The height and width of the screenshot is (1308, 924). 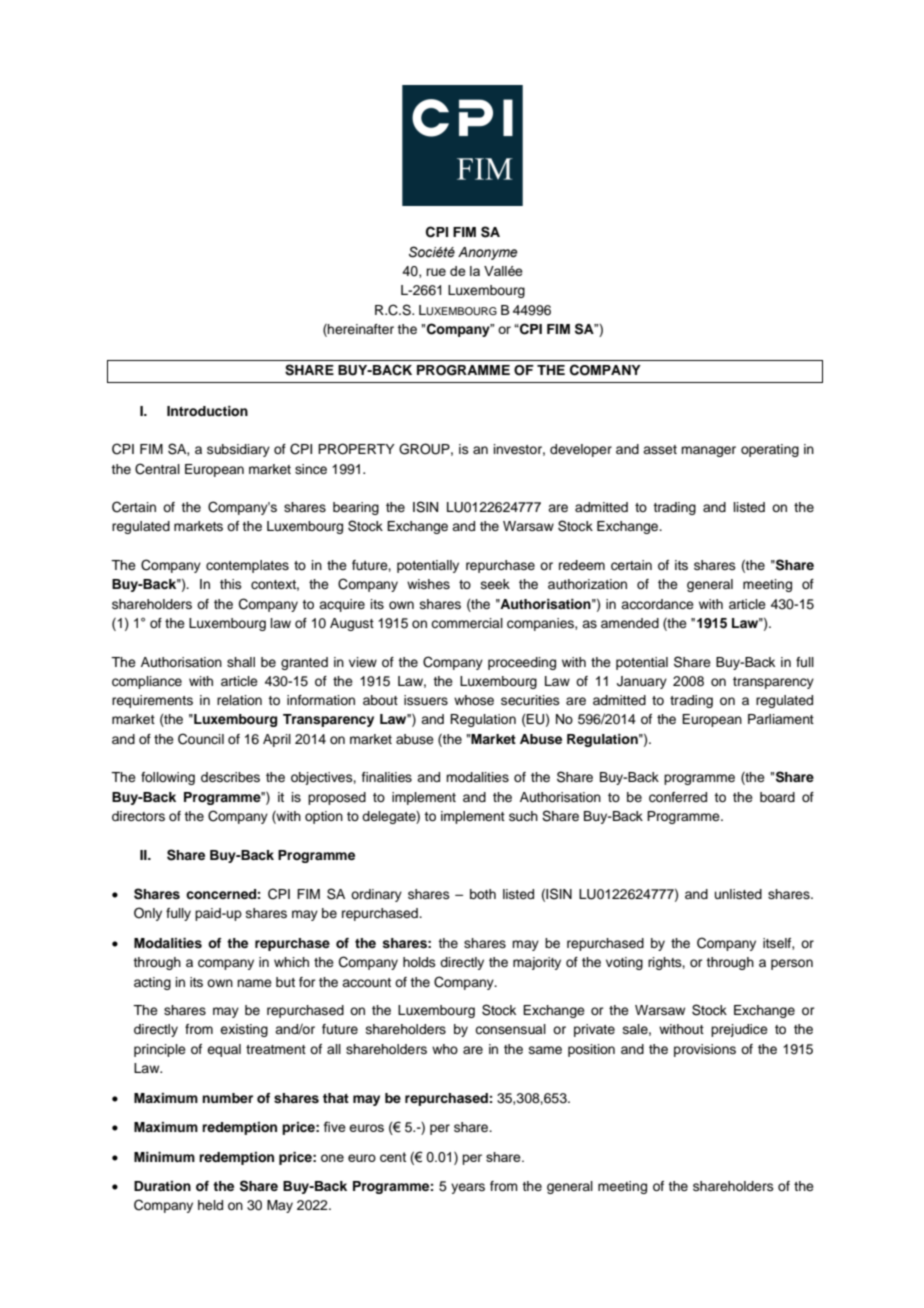 What do you see at coordinates (254, 983) in the screenshot?
I see `name` at bounding box center [254, 983].
